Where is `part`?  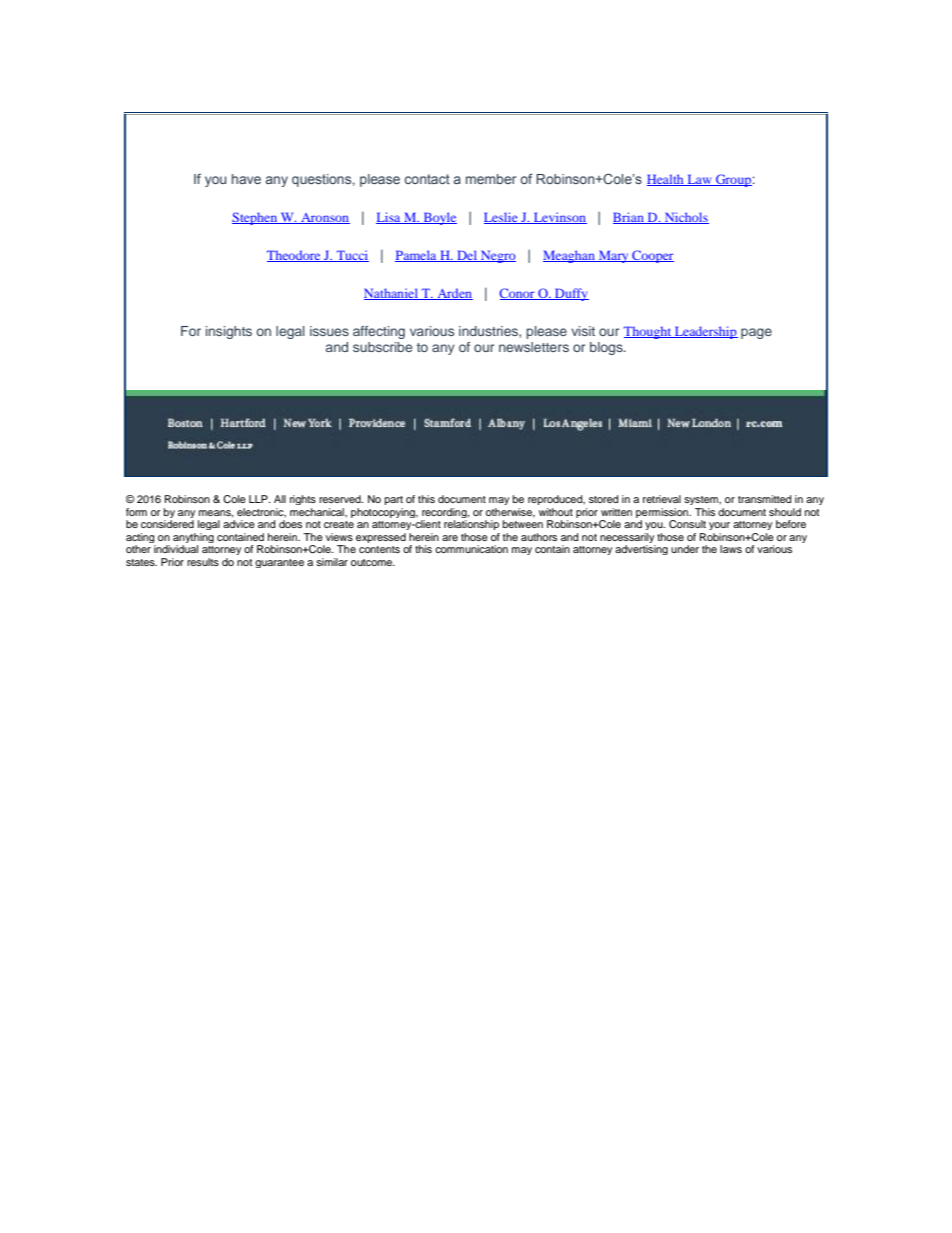
part is located at coordinates (394, 500).
